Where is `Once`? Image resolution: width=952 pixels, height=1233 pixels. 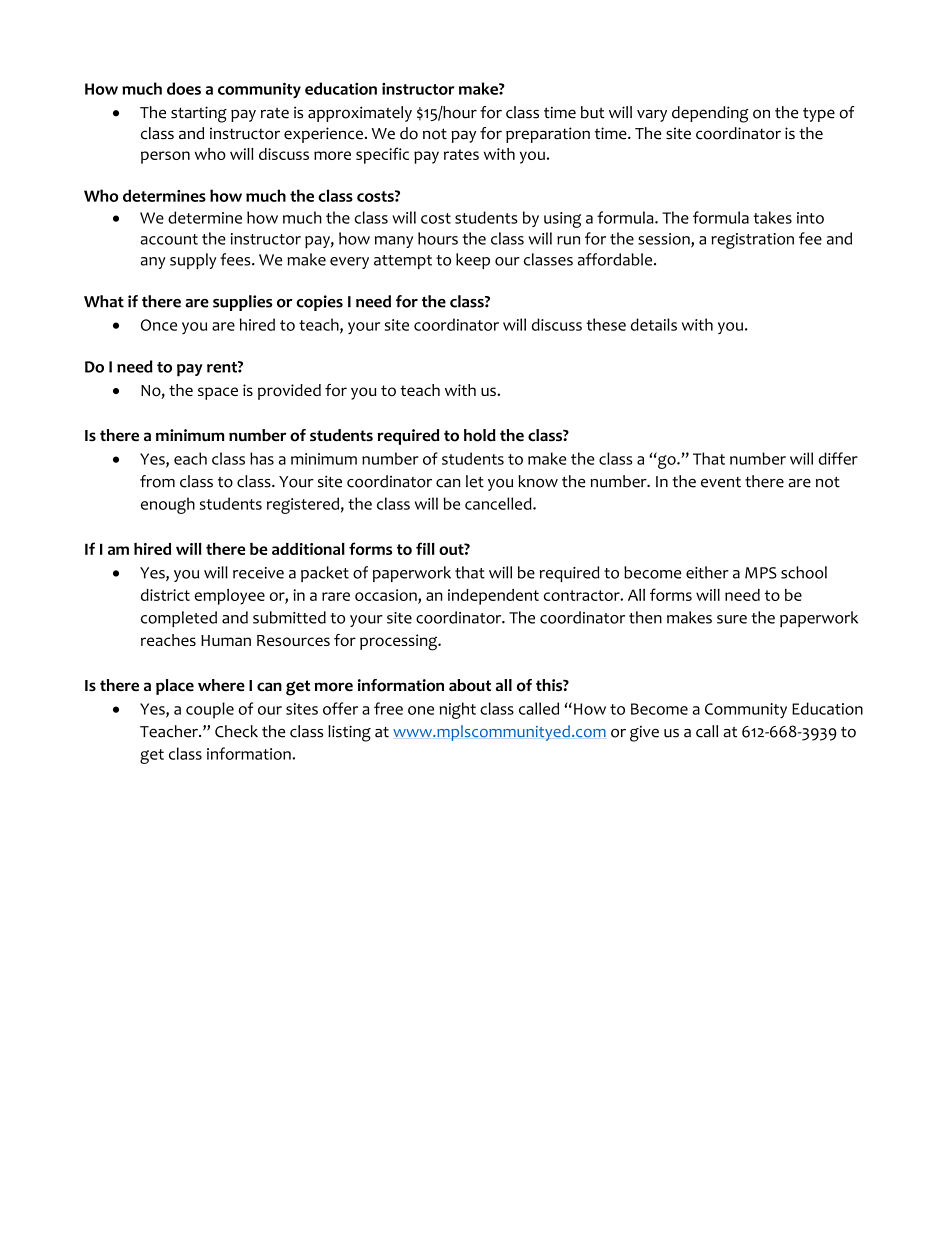
Once is located at coordinates (159, 325).
